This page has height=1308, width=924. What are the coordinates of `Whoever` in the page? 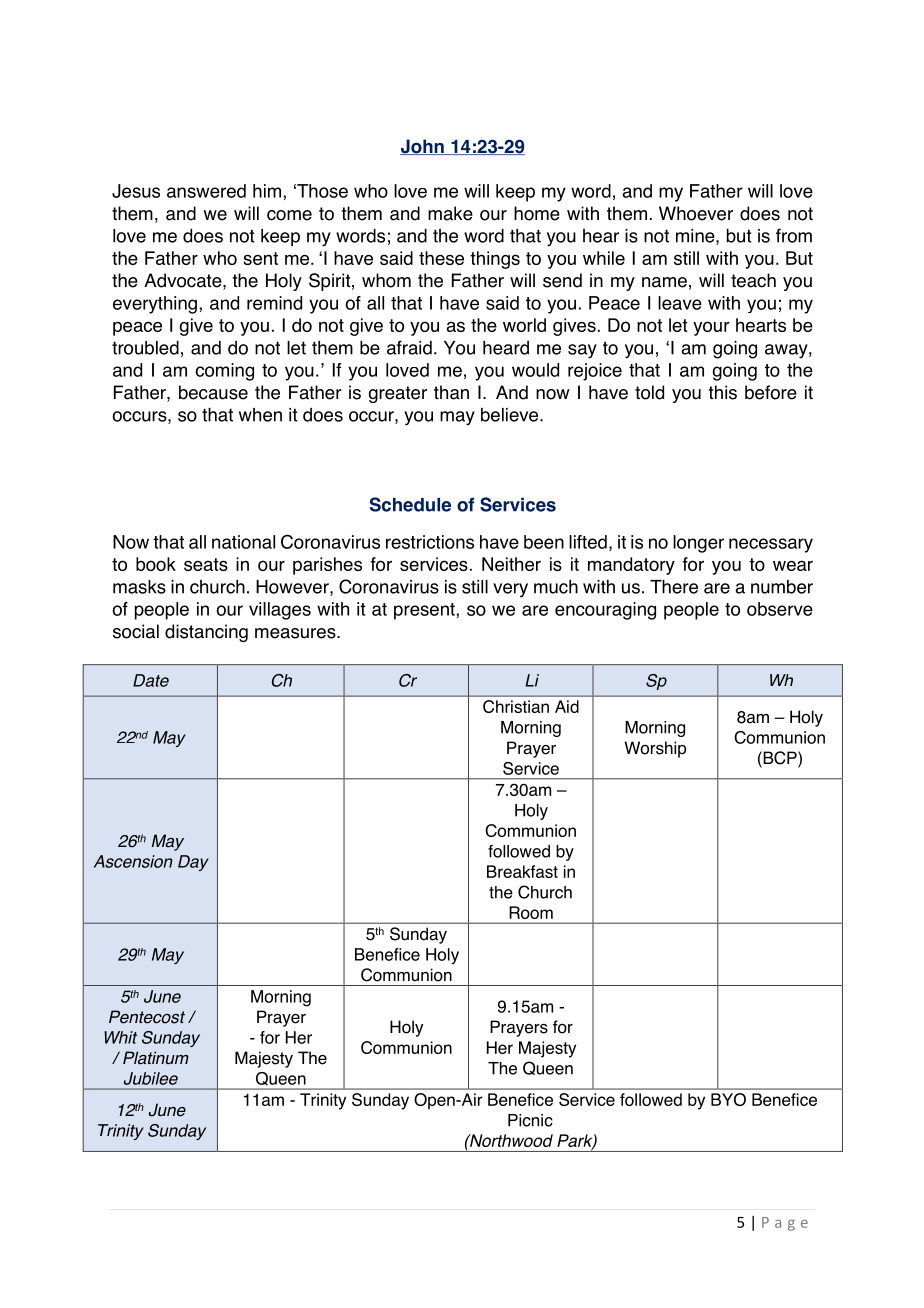 It's located at (696, 213).
